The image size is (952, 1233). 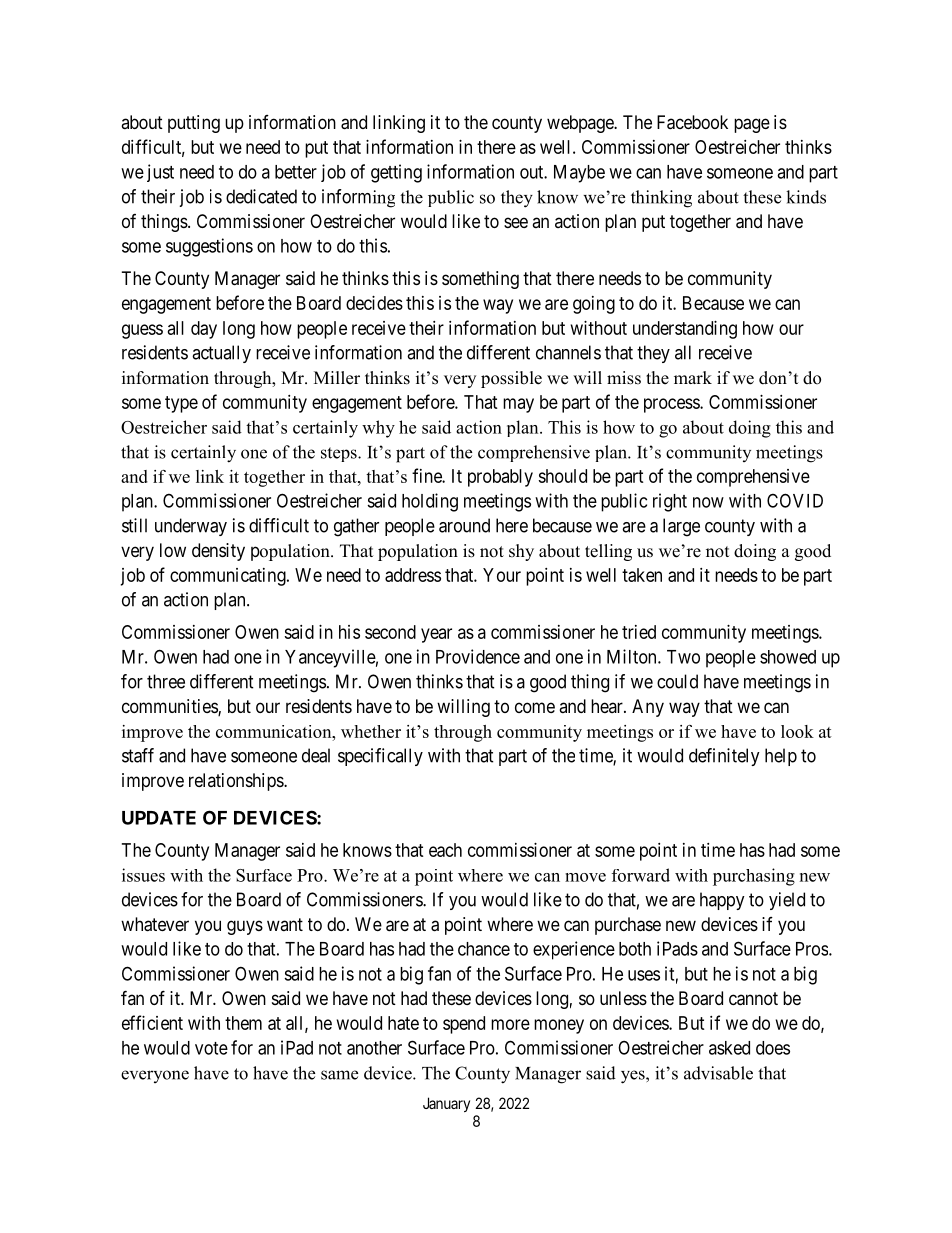 What do you see at coordinates (681, 527) in the screenshot?
I see `large` at bounding box center [681, 527].
